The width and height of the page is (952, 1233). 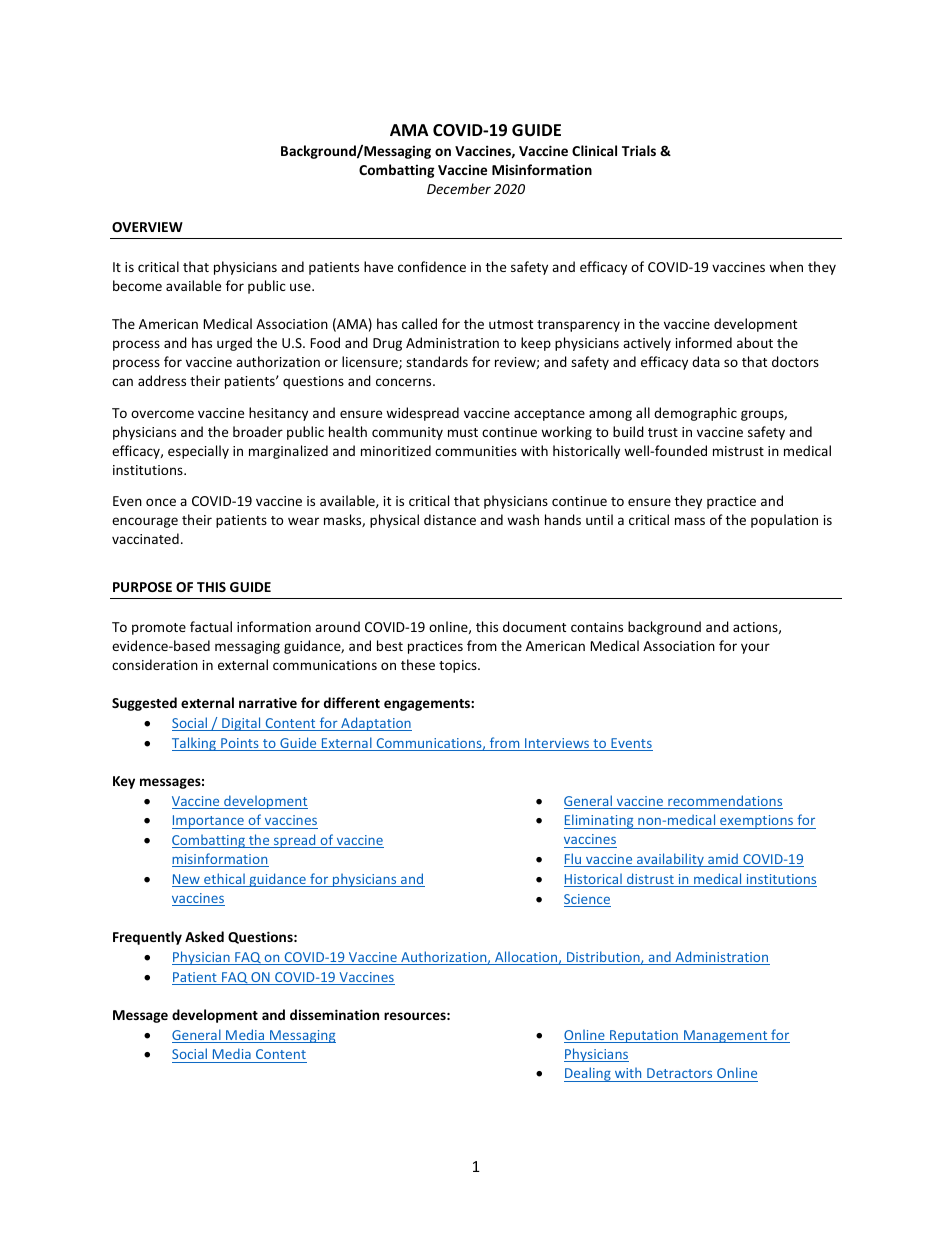 What do you see at coordinates (639, 150) in the page?
I see `Trials` at bounding box center [639, 150].
